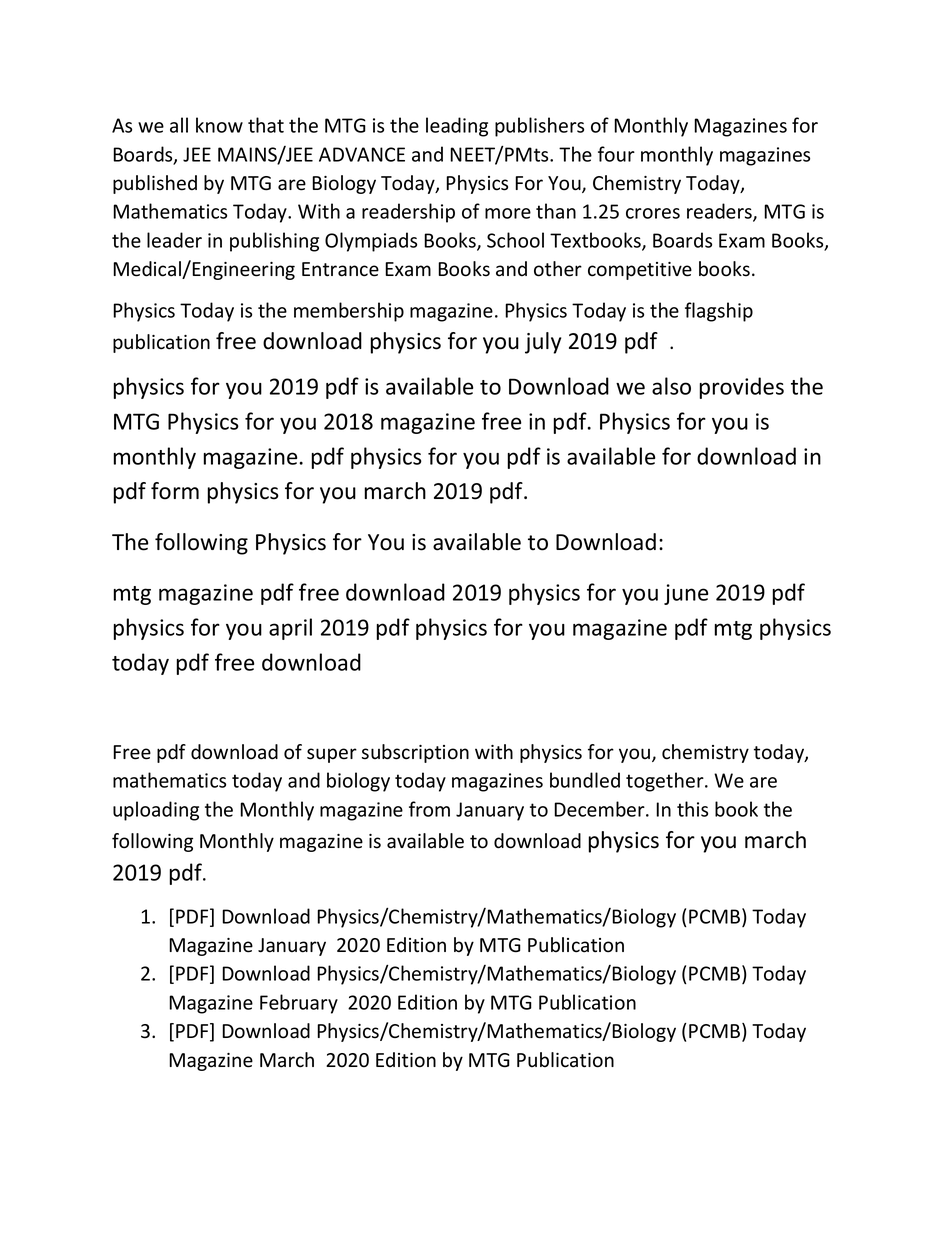  What do you see at coordinates (686, 594) in the screenshot?
I see `june` at bounding box center [686, 594].
